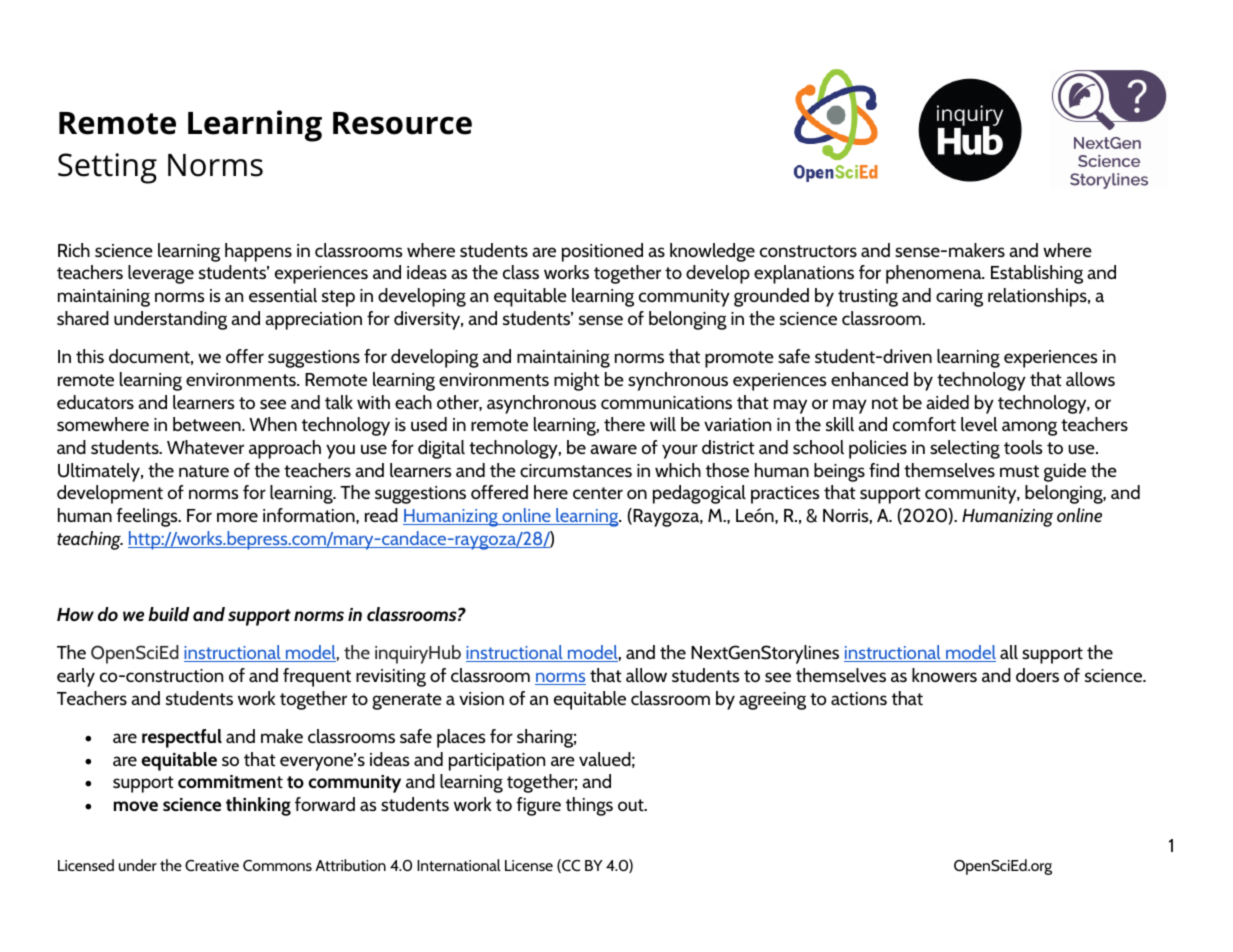  I want to click on things, so click(589, 806).
